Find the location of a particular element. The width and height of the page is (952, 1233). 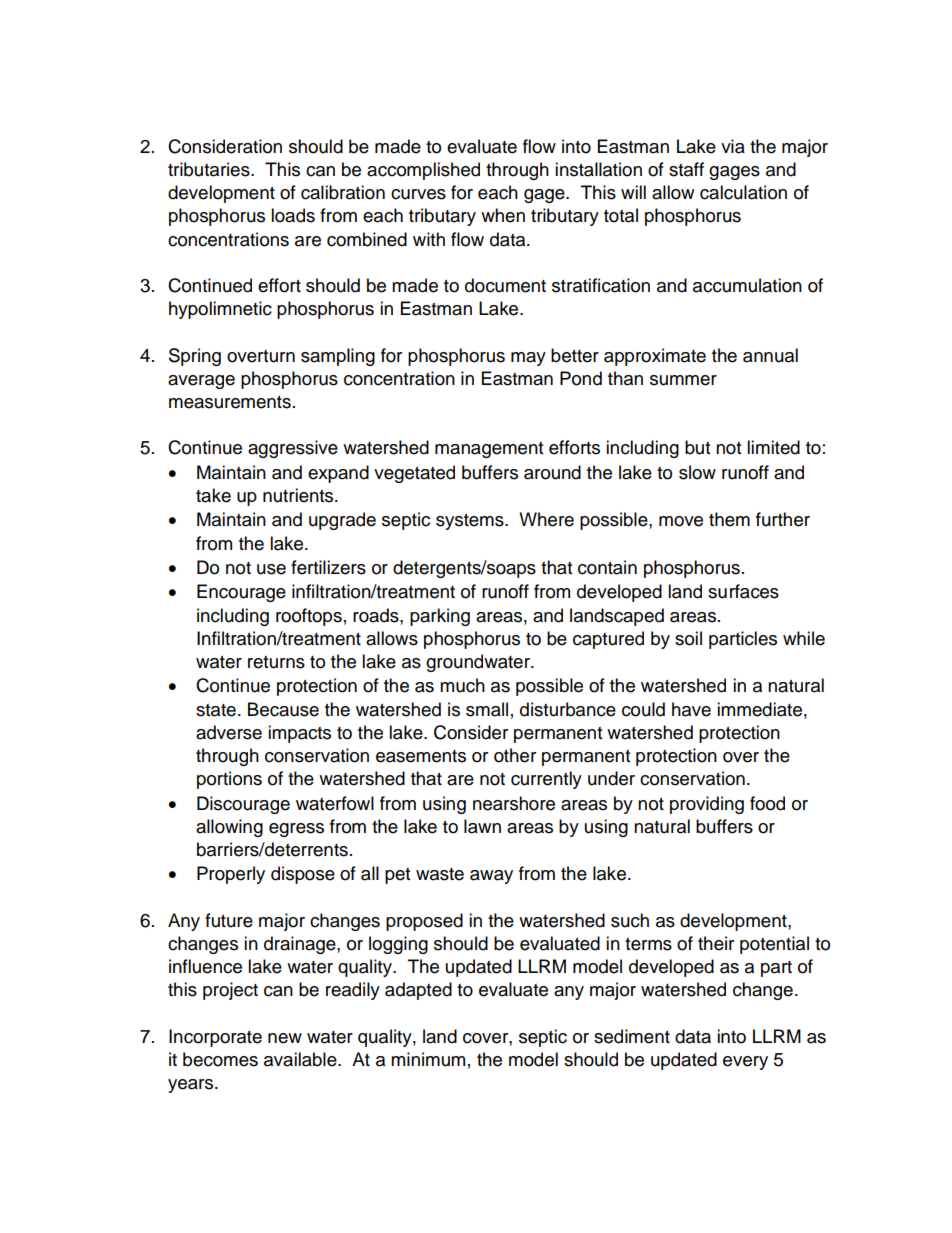

parking is located at coordinates (440, 617).
